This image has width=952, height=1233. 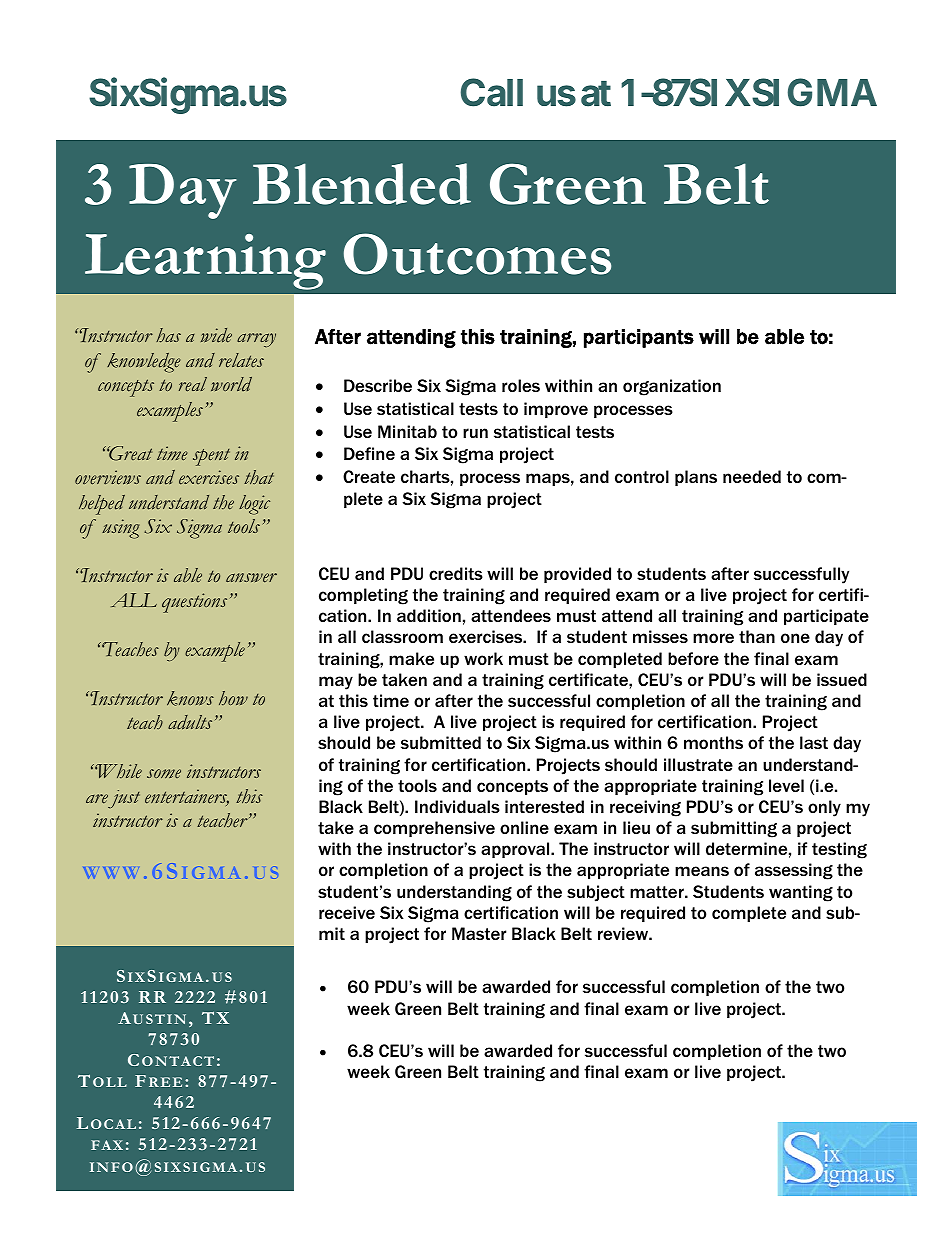 What do you see at coordinates (362, 184) in the image?
I see `Blended` at bounding box center [362, 184].
